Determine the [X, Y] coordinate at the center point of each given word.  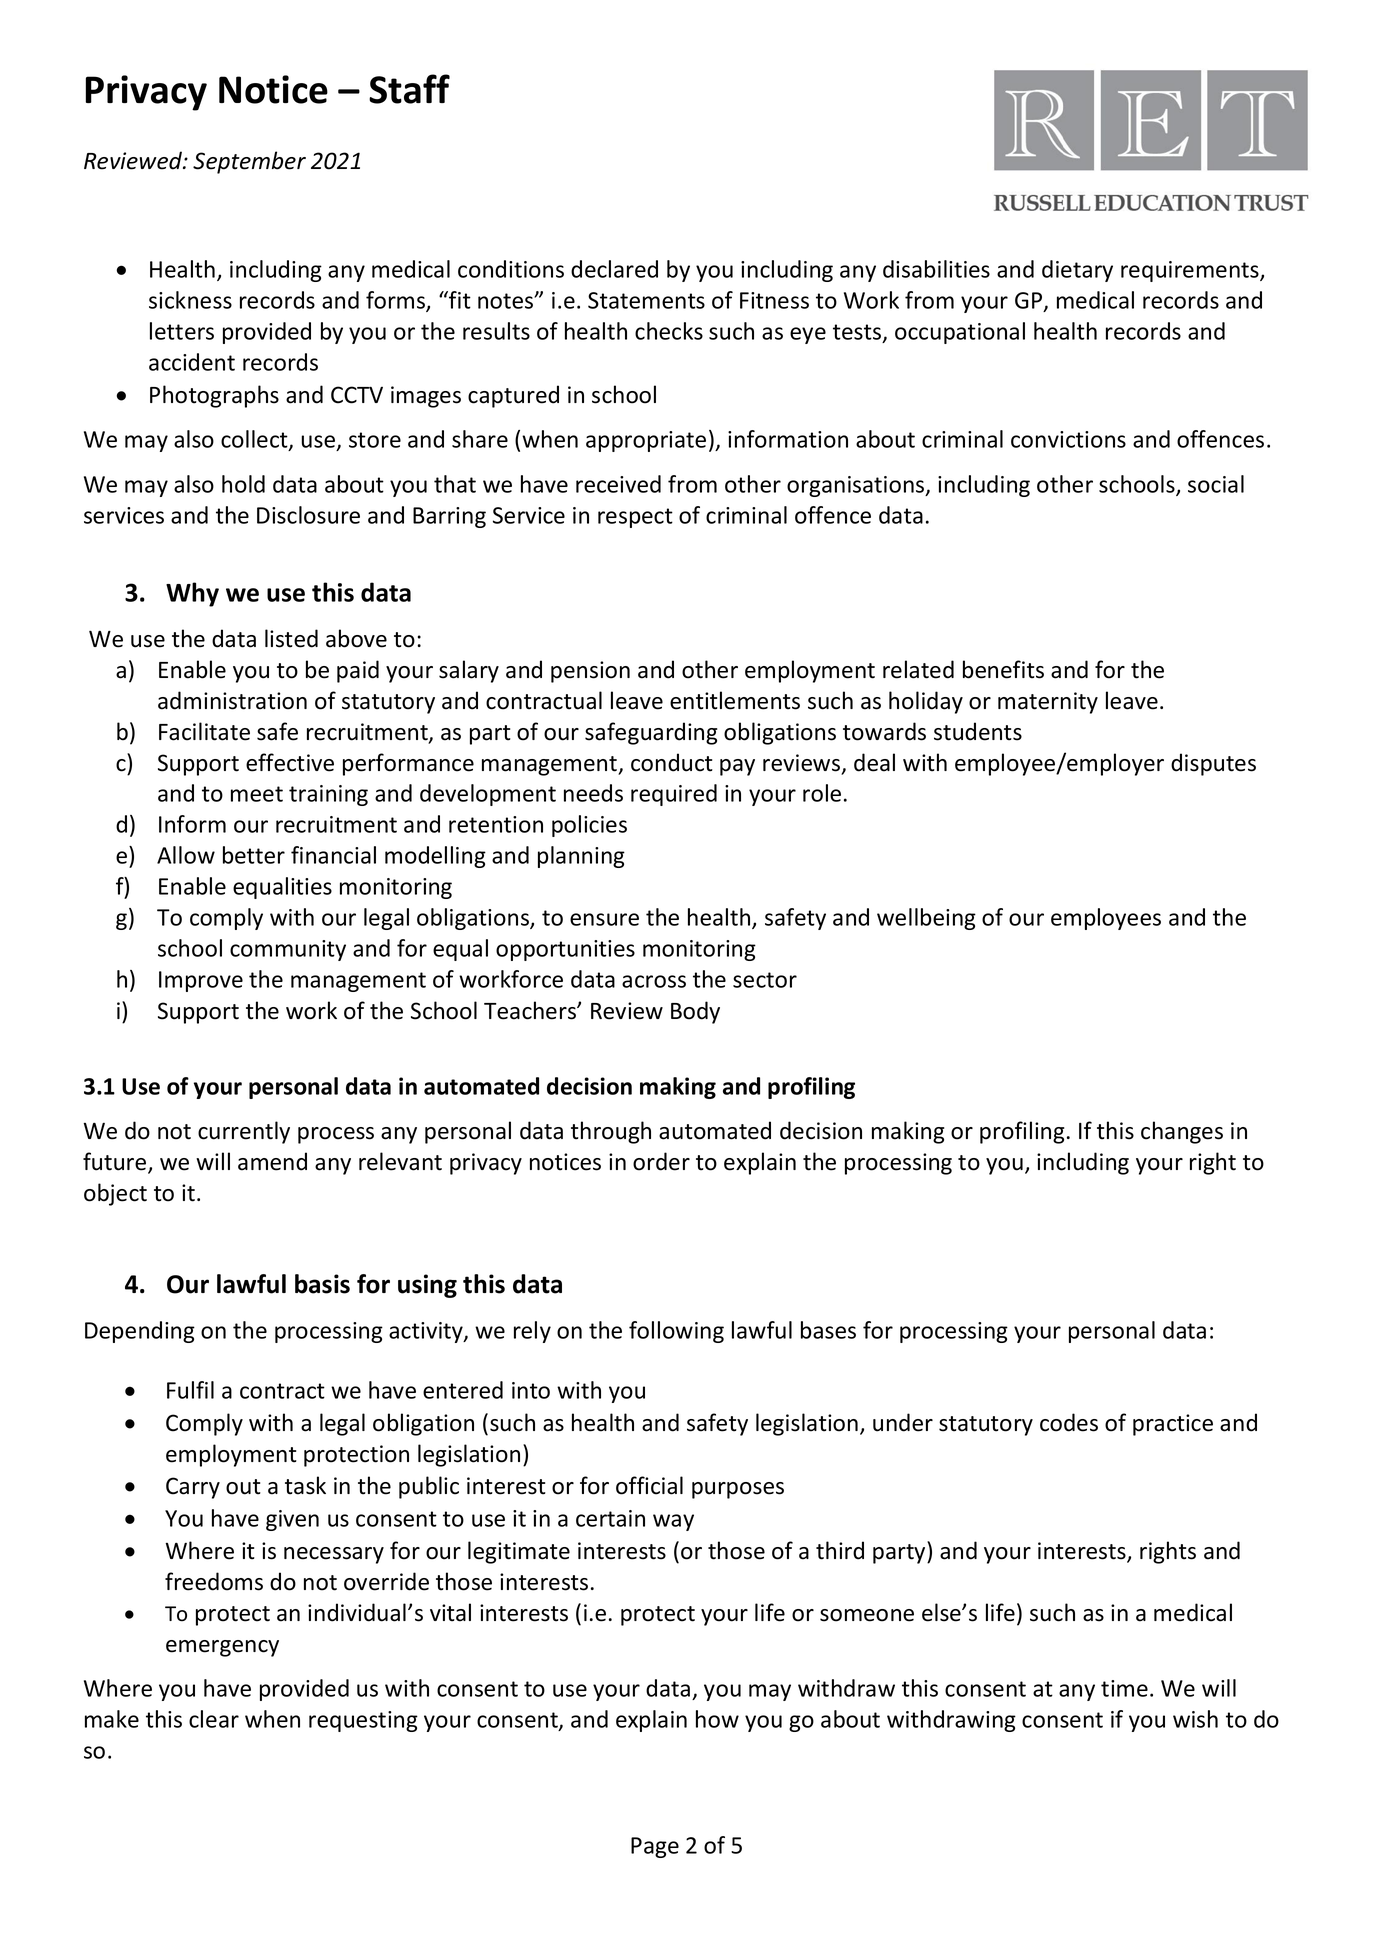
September [249, 162]
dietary [1077, 271]
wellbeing [926, 919]
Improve [201, 981]
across [654, 981]
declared [614, 269]
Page [655, 1847]
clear [214, 1719]
